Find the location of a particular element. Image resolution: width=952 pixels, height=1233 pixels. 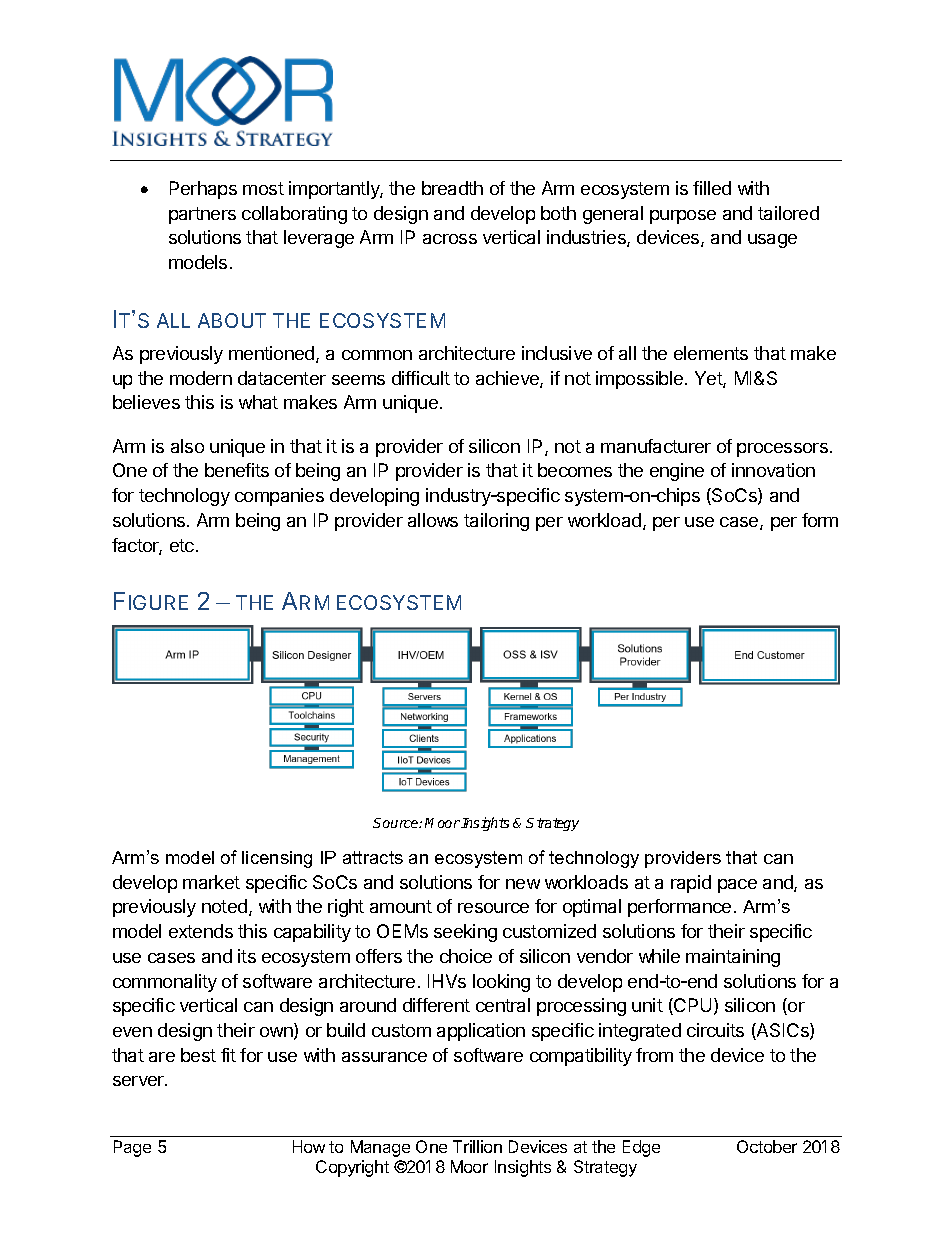

partners is located at coordinates (202, 215).
